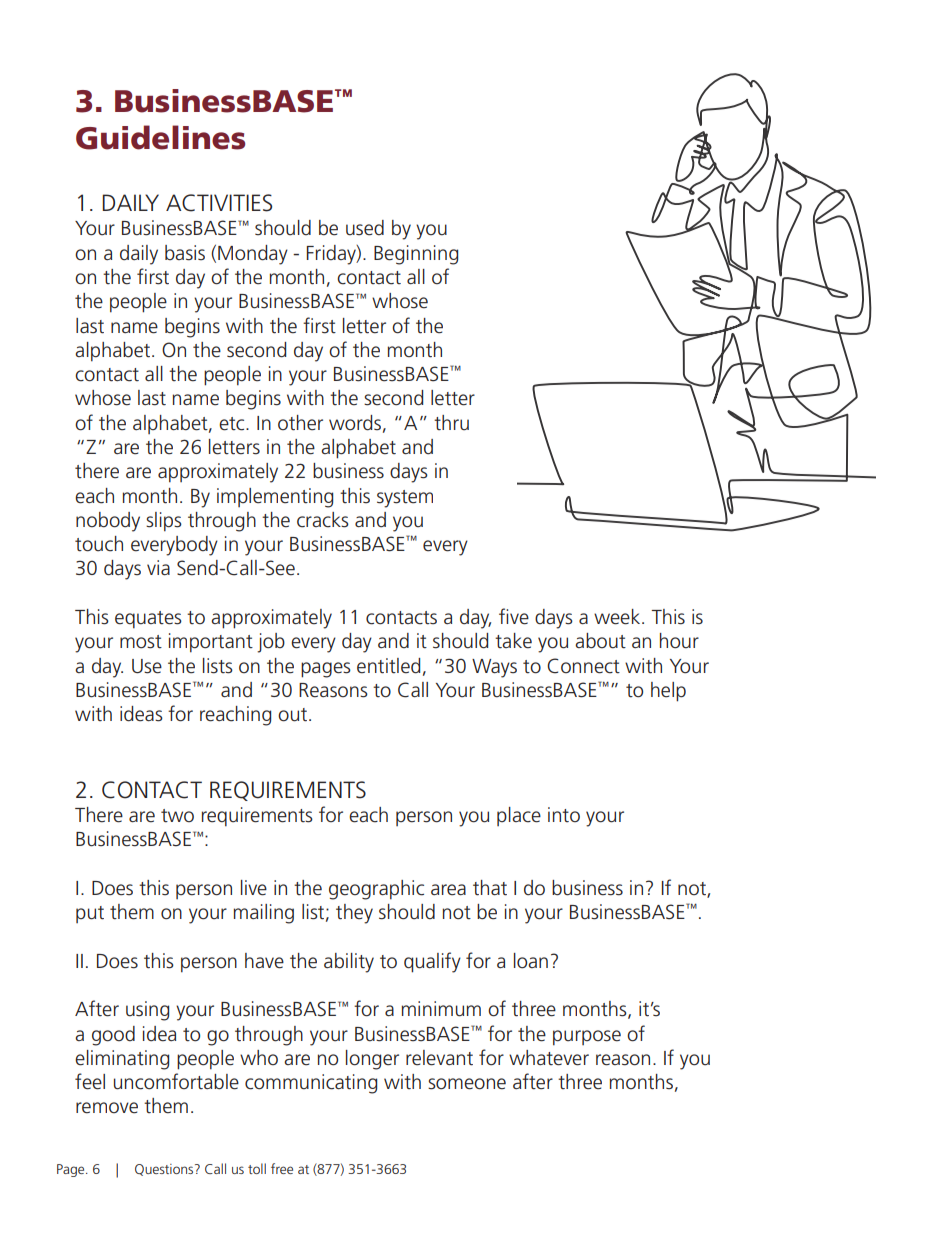 This image has width=952, height=1233. What do you see at coordinates (416, 255) in the image?
I see `Beginning` at bounding box center [416, 255].
